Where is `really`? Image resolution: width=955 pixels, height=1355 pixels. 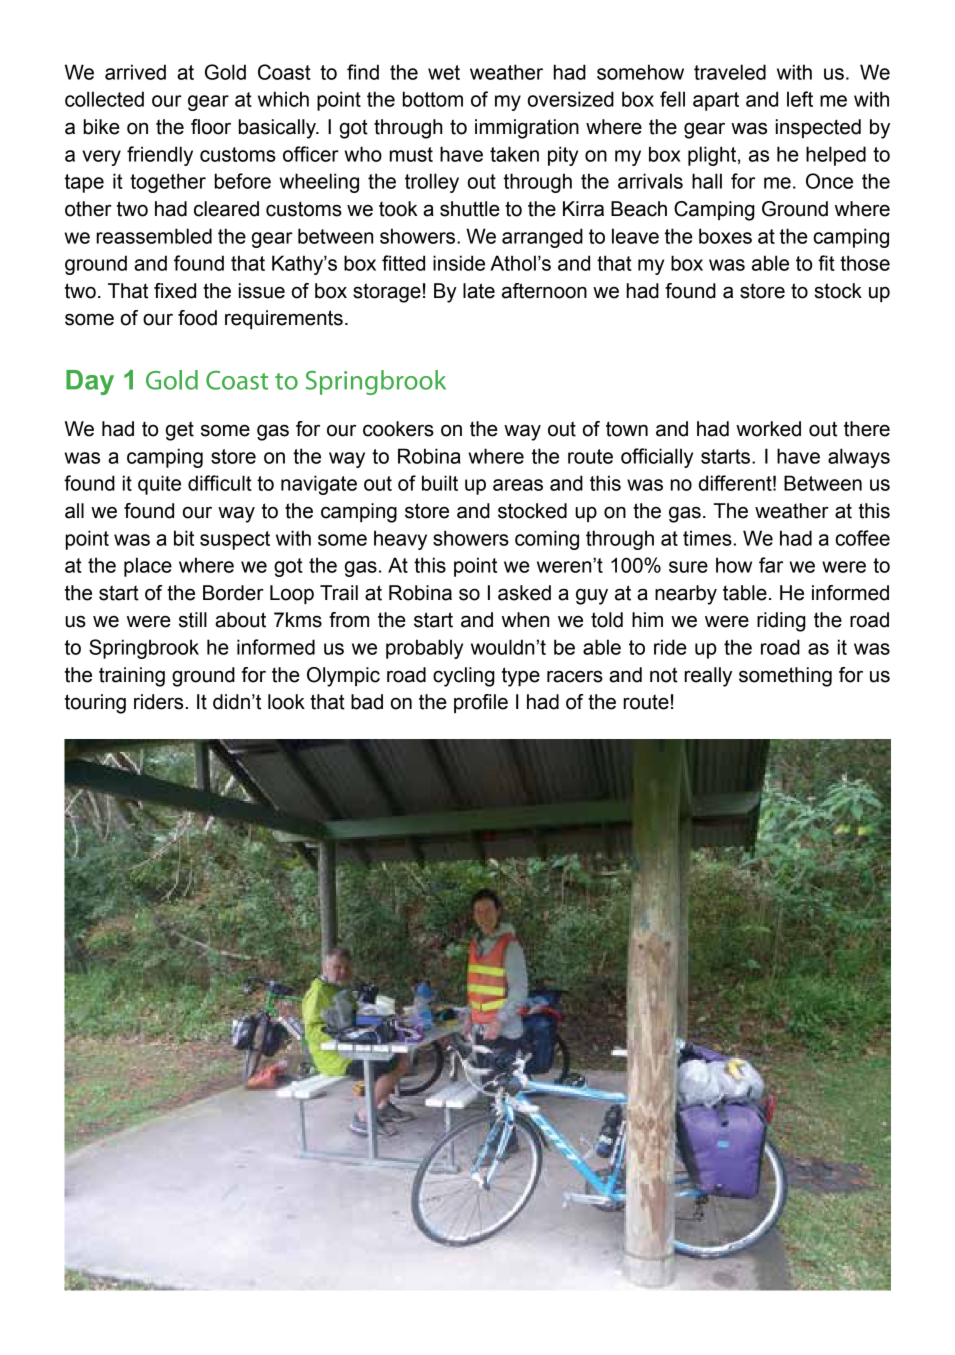
really is located at coordinates (708, 677).
